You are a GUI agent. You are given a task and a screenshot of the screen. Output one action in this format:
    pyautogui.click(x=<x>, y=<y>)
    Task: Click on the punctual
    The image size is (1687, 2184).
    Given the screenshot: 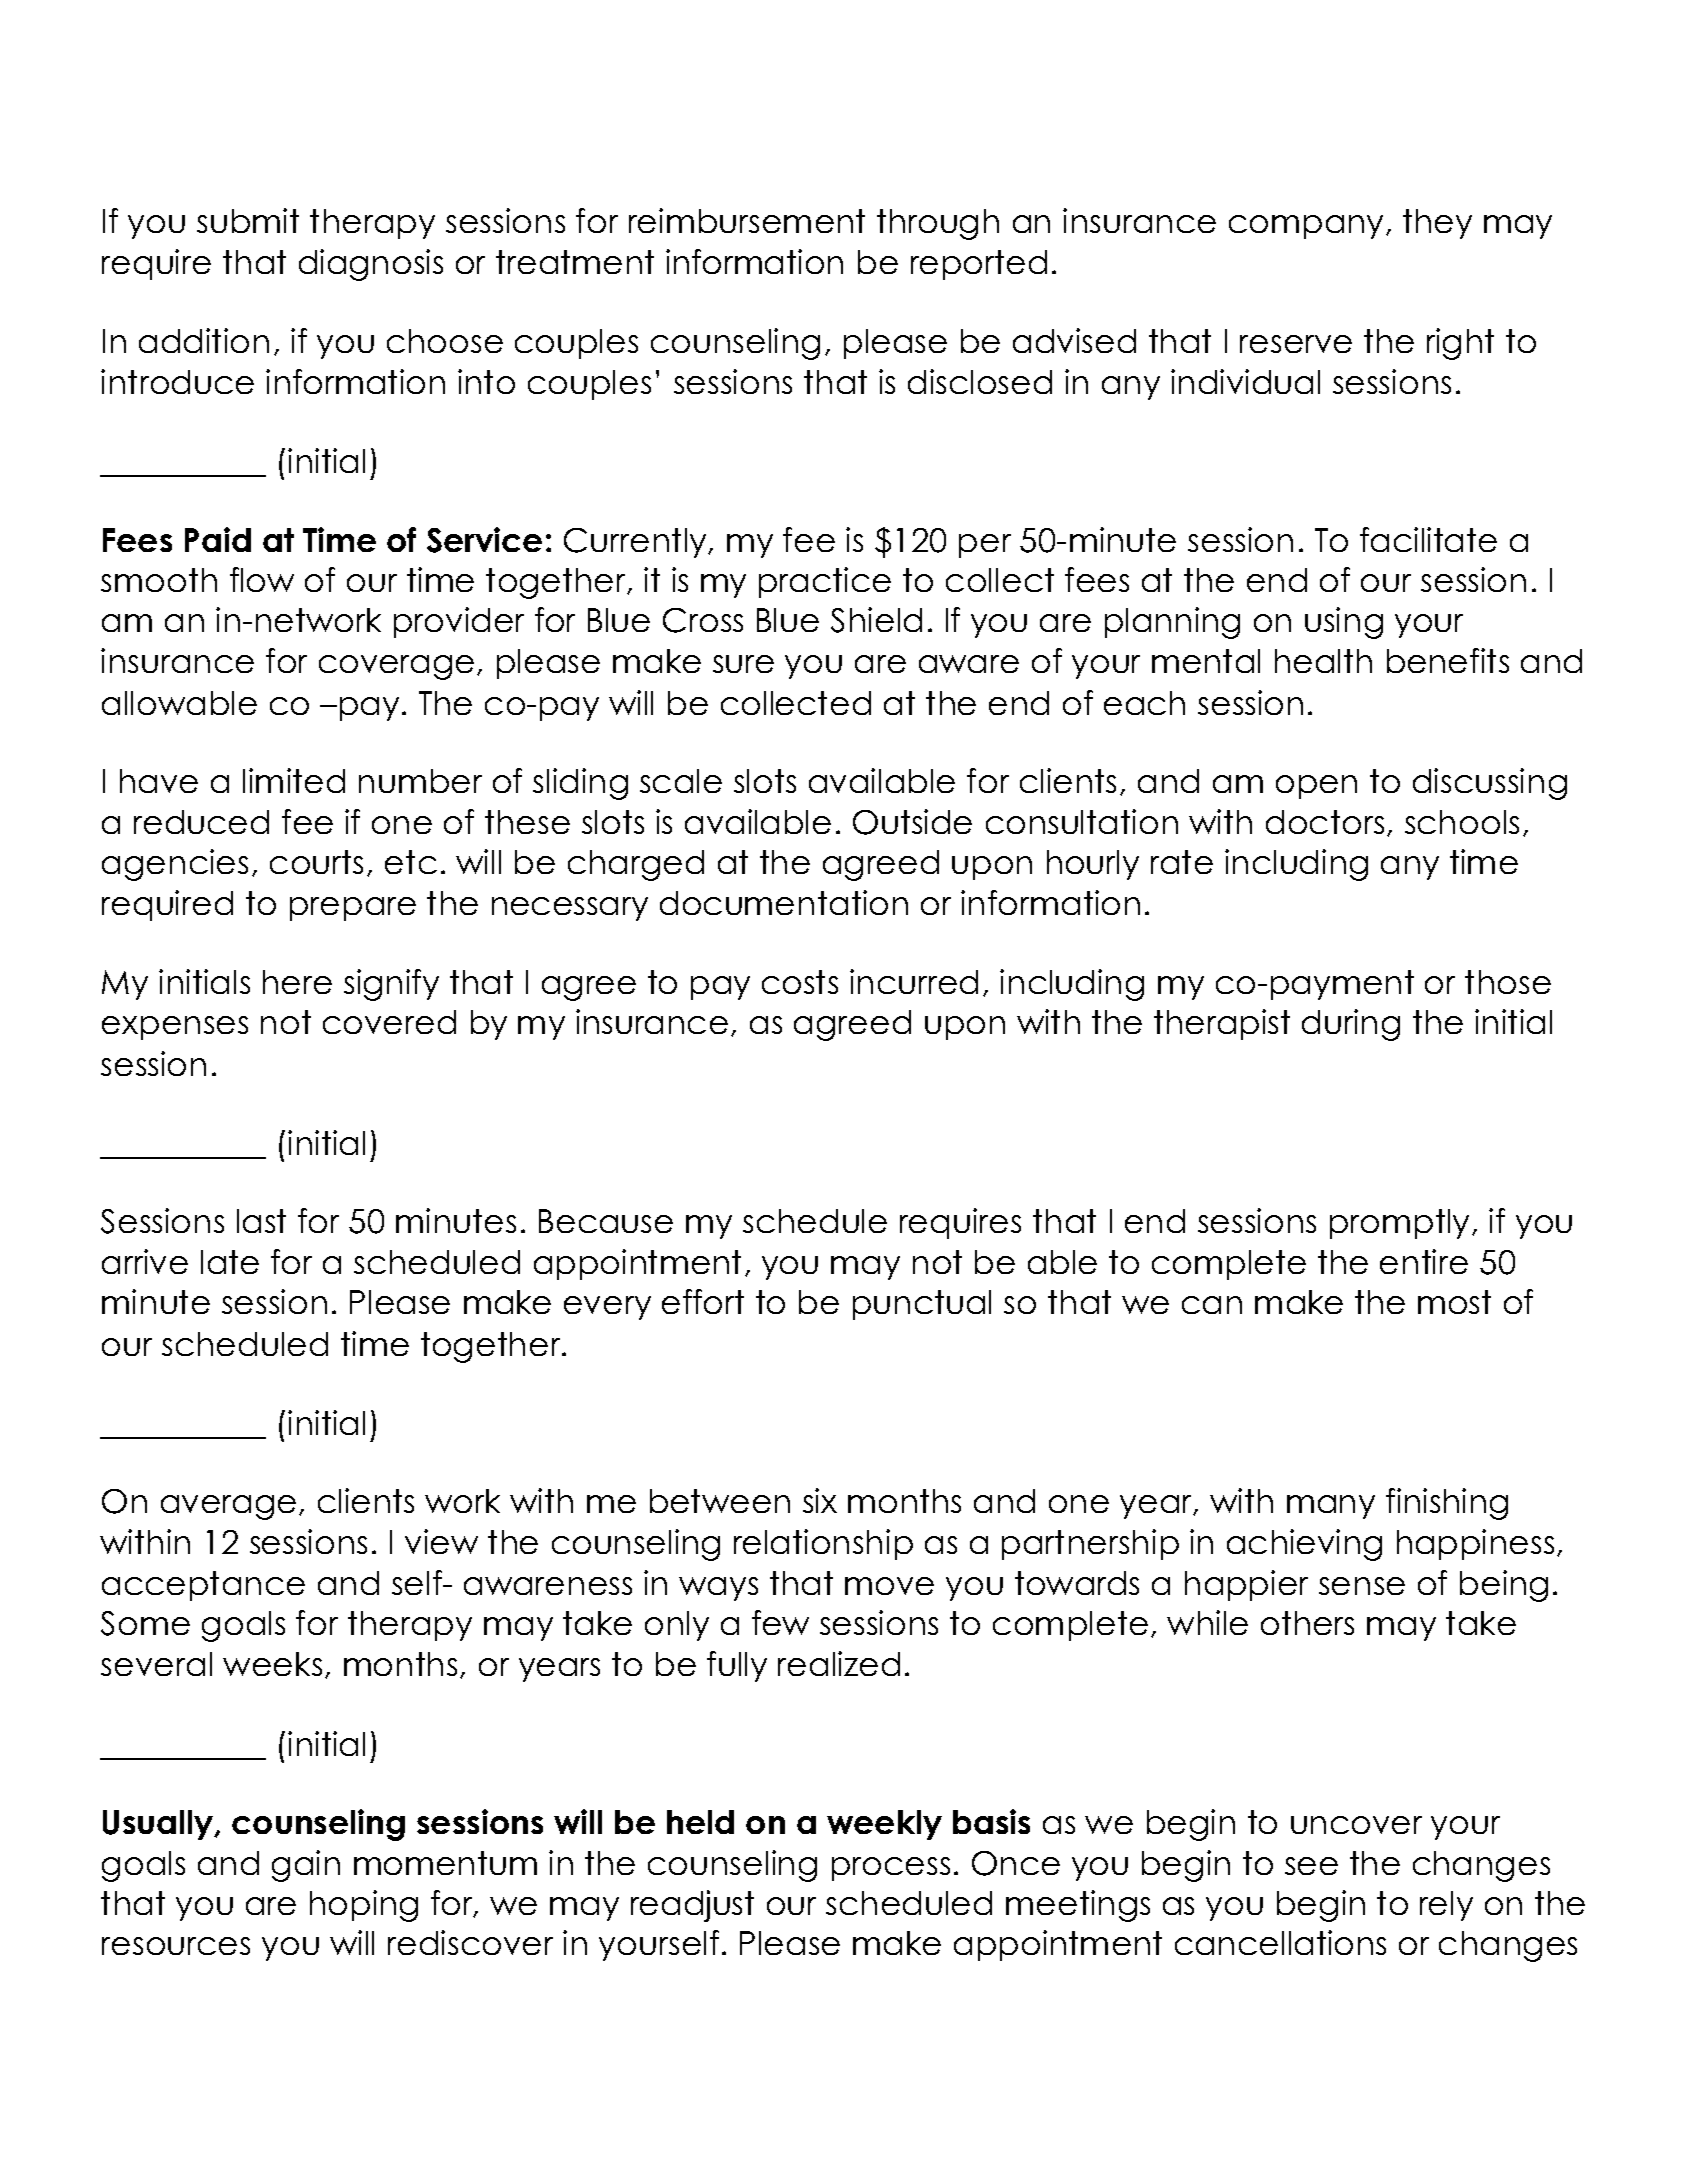 What is the action you would take?
    pyautogui.click(x=922, y=1305)
